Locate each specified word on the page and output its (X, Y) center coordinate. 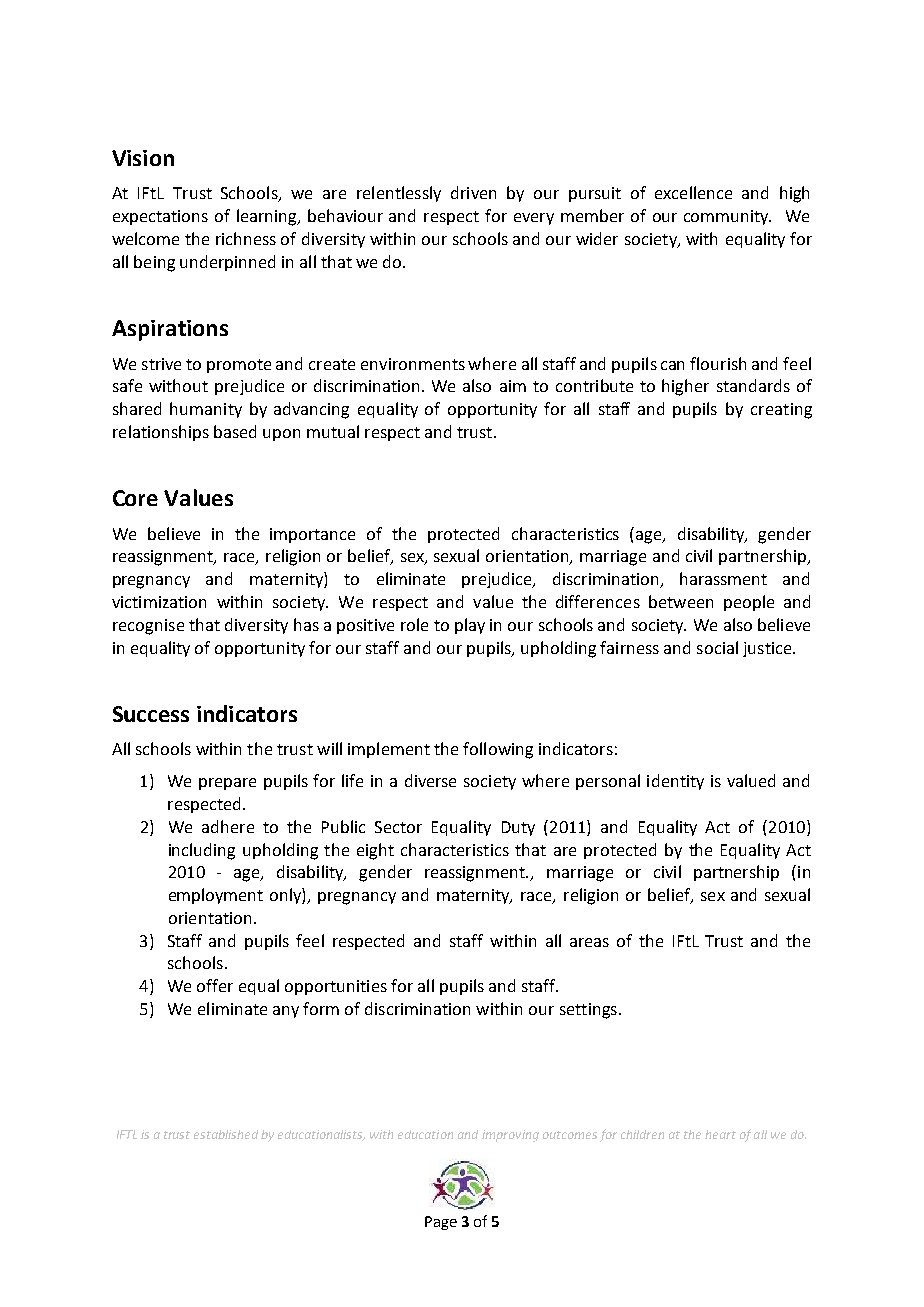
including (202, 851)
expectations (160, 217)
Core (135, 498)
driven (473, 192)
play (470, 626)
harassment (723, 578)
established (226, 1134)
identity (675, 782)
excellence (693, 192)
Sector (398, 827)
